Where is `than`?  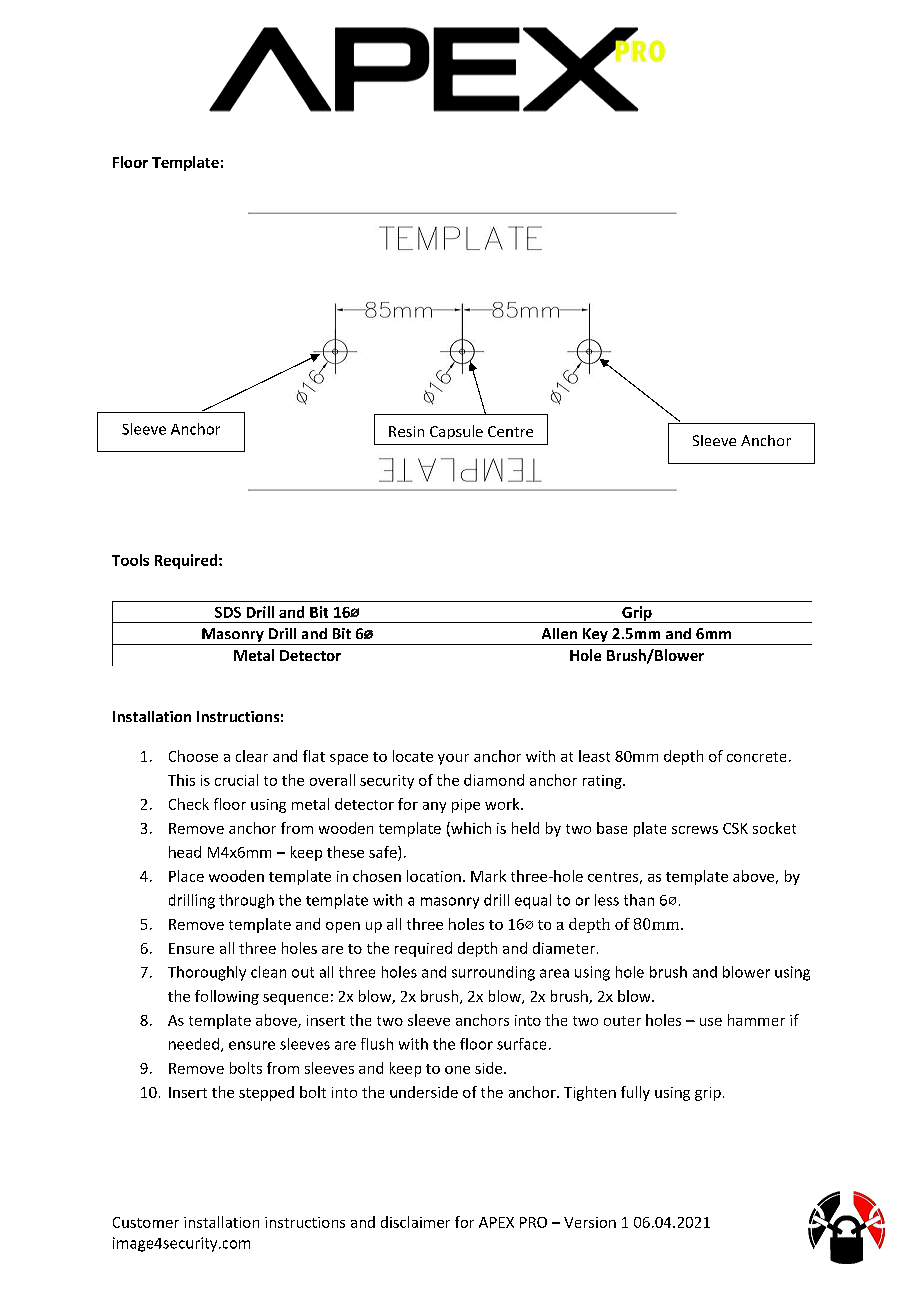 than is located at coordinates (639, 900).
